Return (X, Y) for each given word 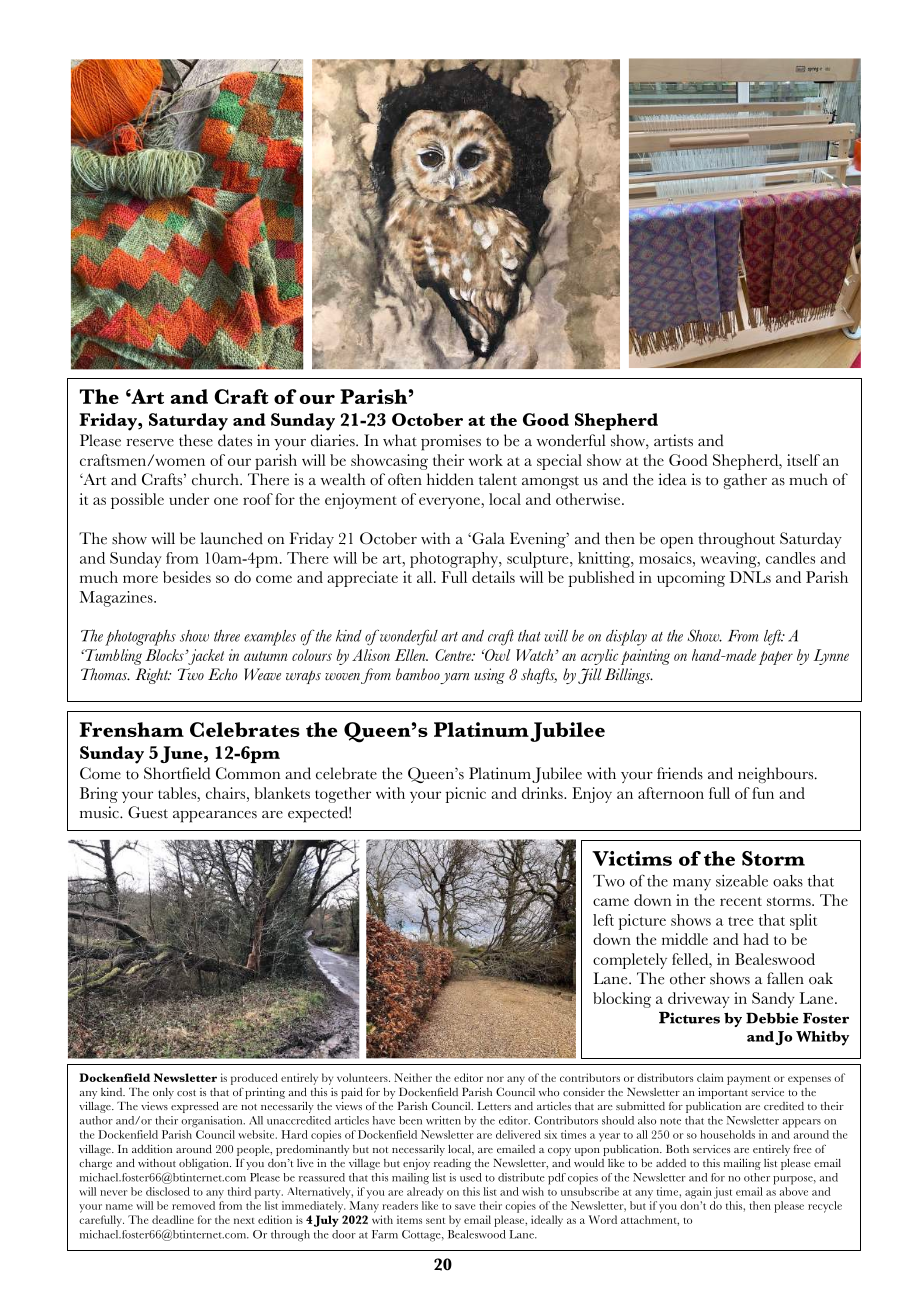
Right (153, 676)
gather (745, 481)
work (486, 460)
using (489, 676)
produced (254, 1079)
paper (776, 658)
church (216, 479)
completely (630, 961)
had (756, 939)
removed (193, 1205)
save (465, 1207)
